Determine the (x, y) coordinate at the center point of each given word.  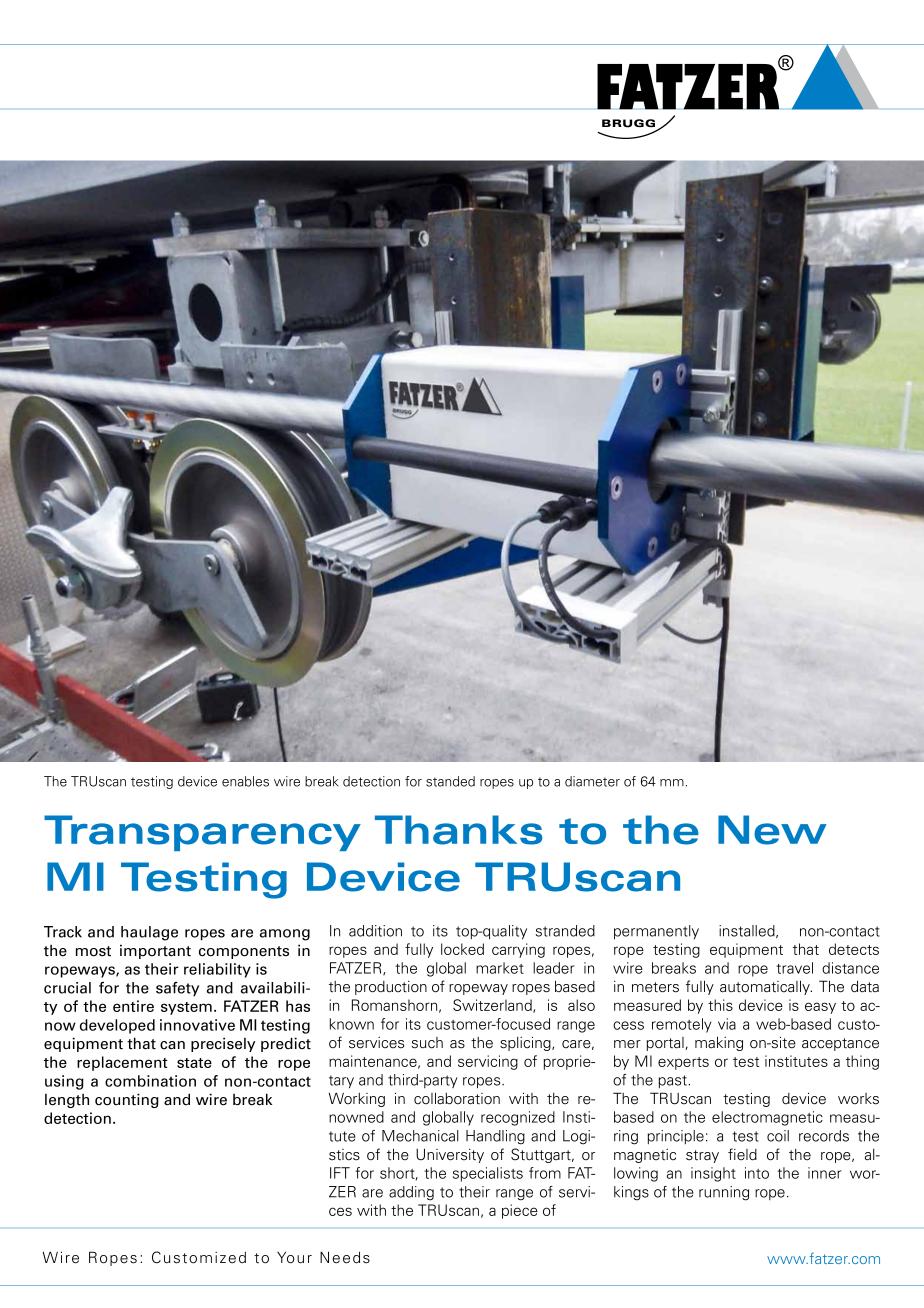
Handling (495, 1137)
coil (778, 1136)
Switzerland (493, 1006)
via (727, 1024)
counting (127, 1100)
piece (520, 1211)
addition (375, 931)
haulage (149, 933)
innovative (197, 1025)
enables (245, 781)
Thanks (458, 830)
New (772, 830)
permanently (656, 932)
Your (294, 1258)
